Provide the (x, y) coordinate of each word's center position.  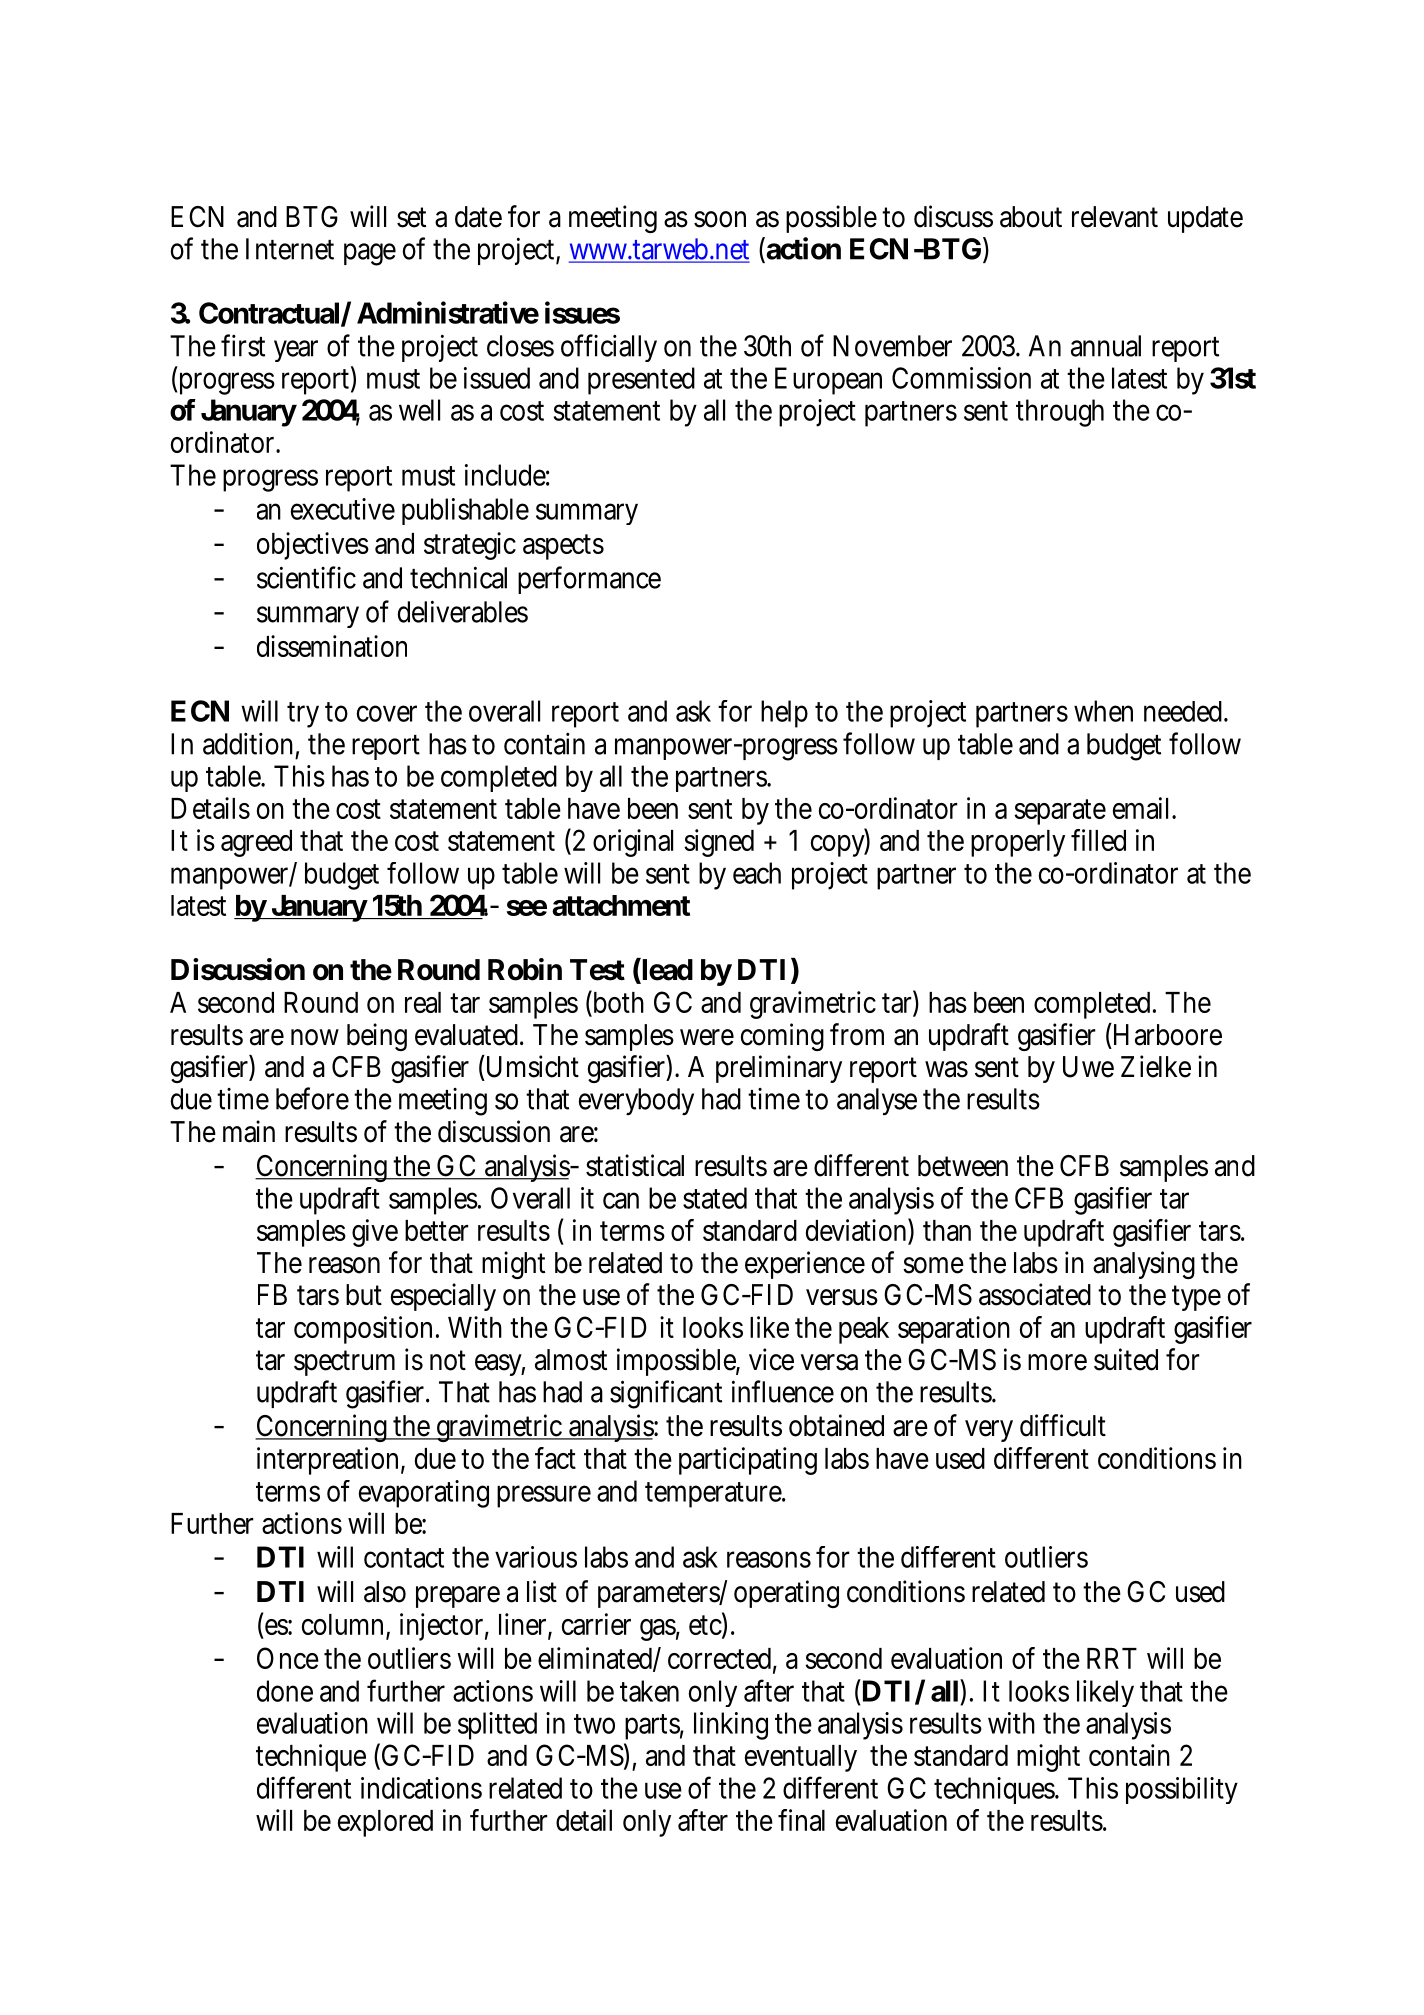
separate (1060, 812)
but (364, 1295)
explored (385, 1823)
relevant (1115, 217)
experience (805, 1265)
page (370, 254)
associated (1035, 1294)
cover (387, 713)
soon (720, 219)
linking (731, 1726)
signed (719, 843)
